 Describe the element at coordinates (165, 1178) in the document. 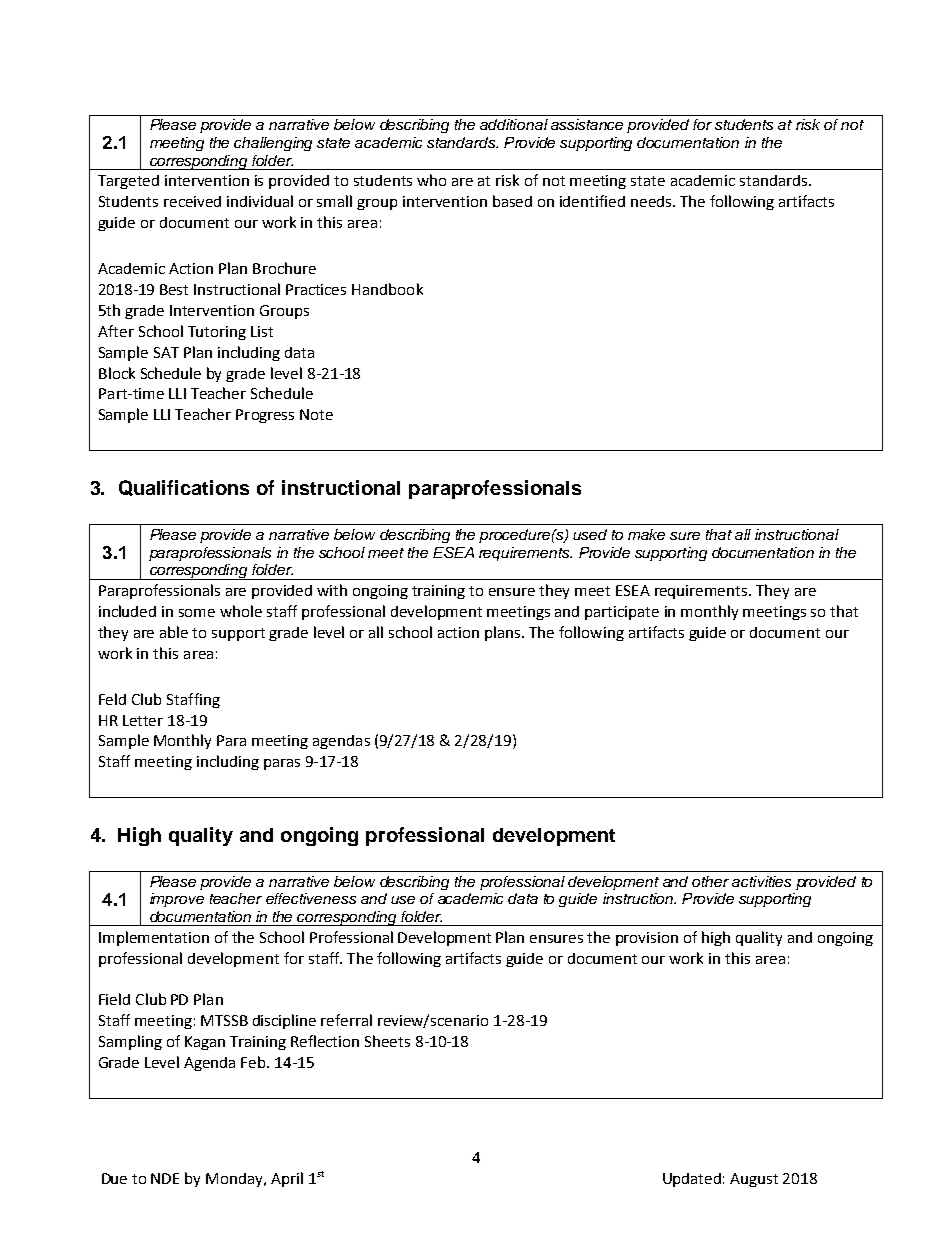

I see `NDE` at that location.
